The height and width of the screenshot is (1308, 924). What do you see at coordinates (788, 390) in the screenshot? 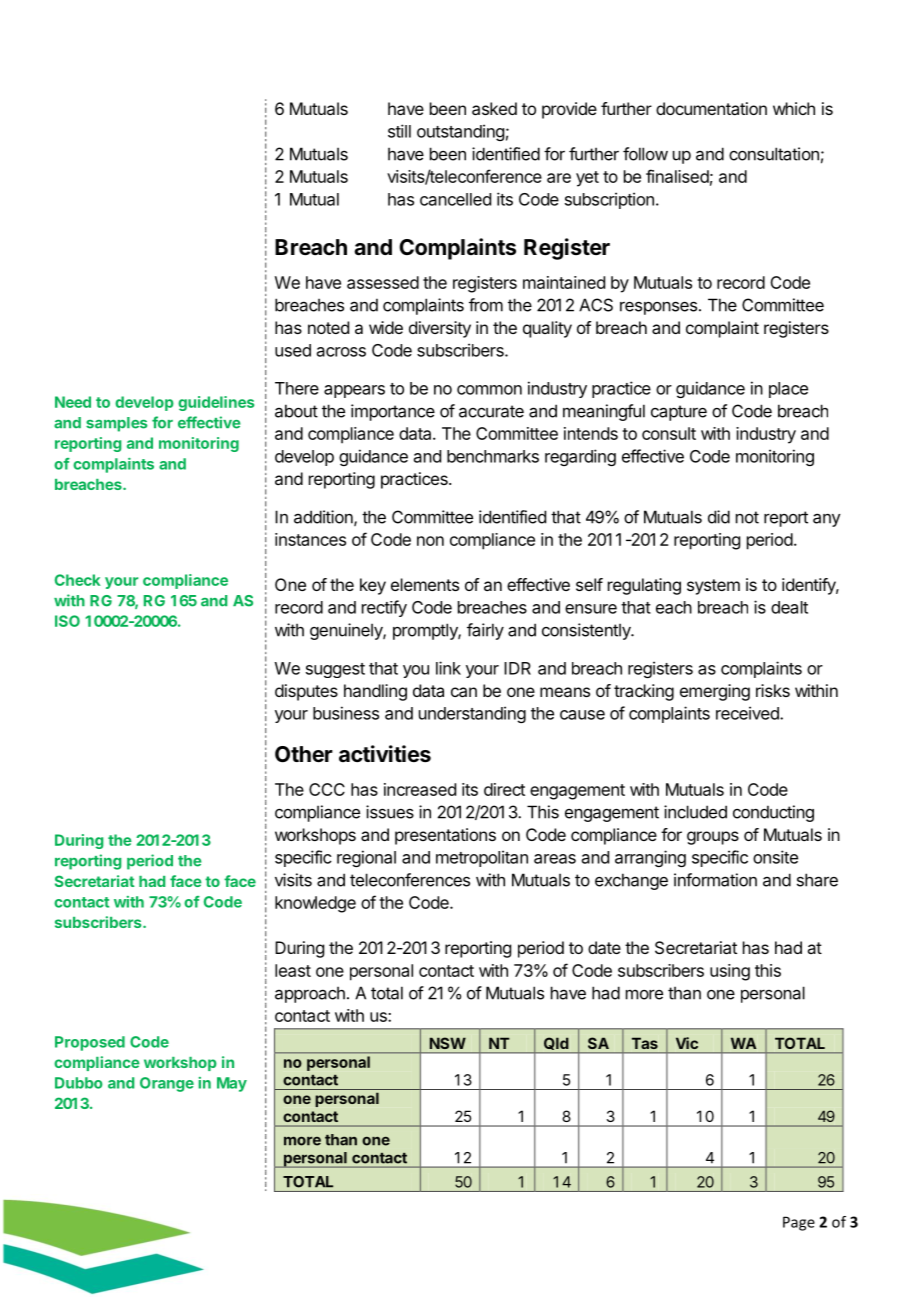
I see `place` at bounding box center [788, 390].
